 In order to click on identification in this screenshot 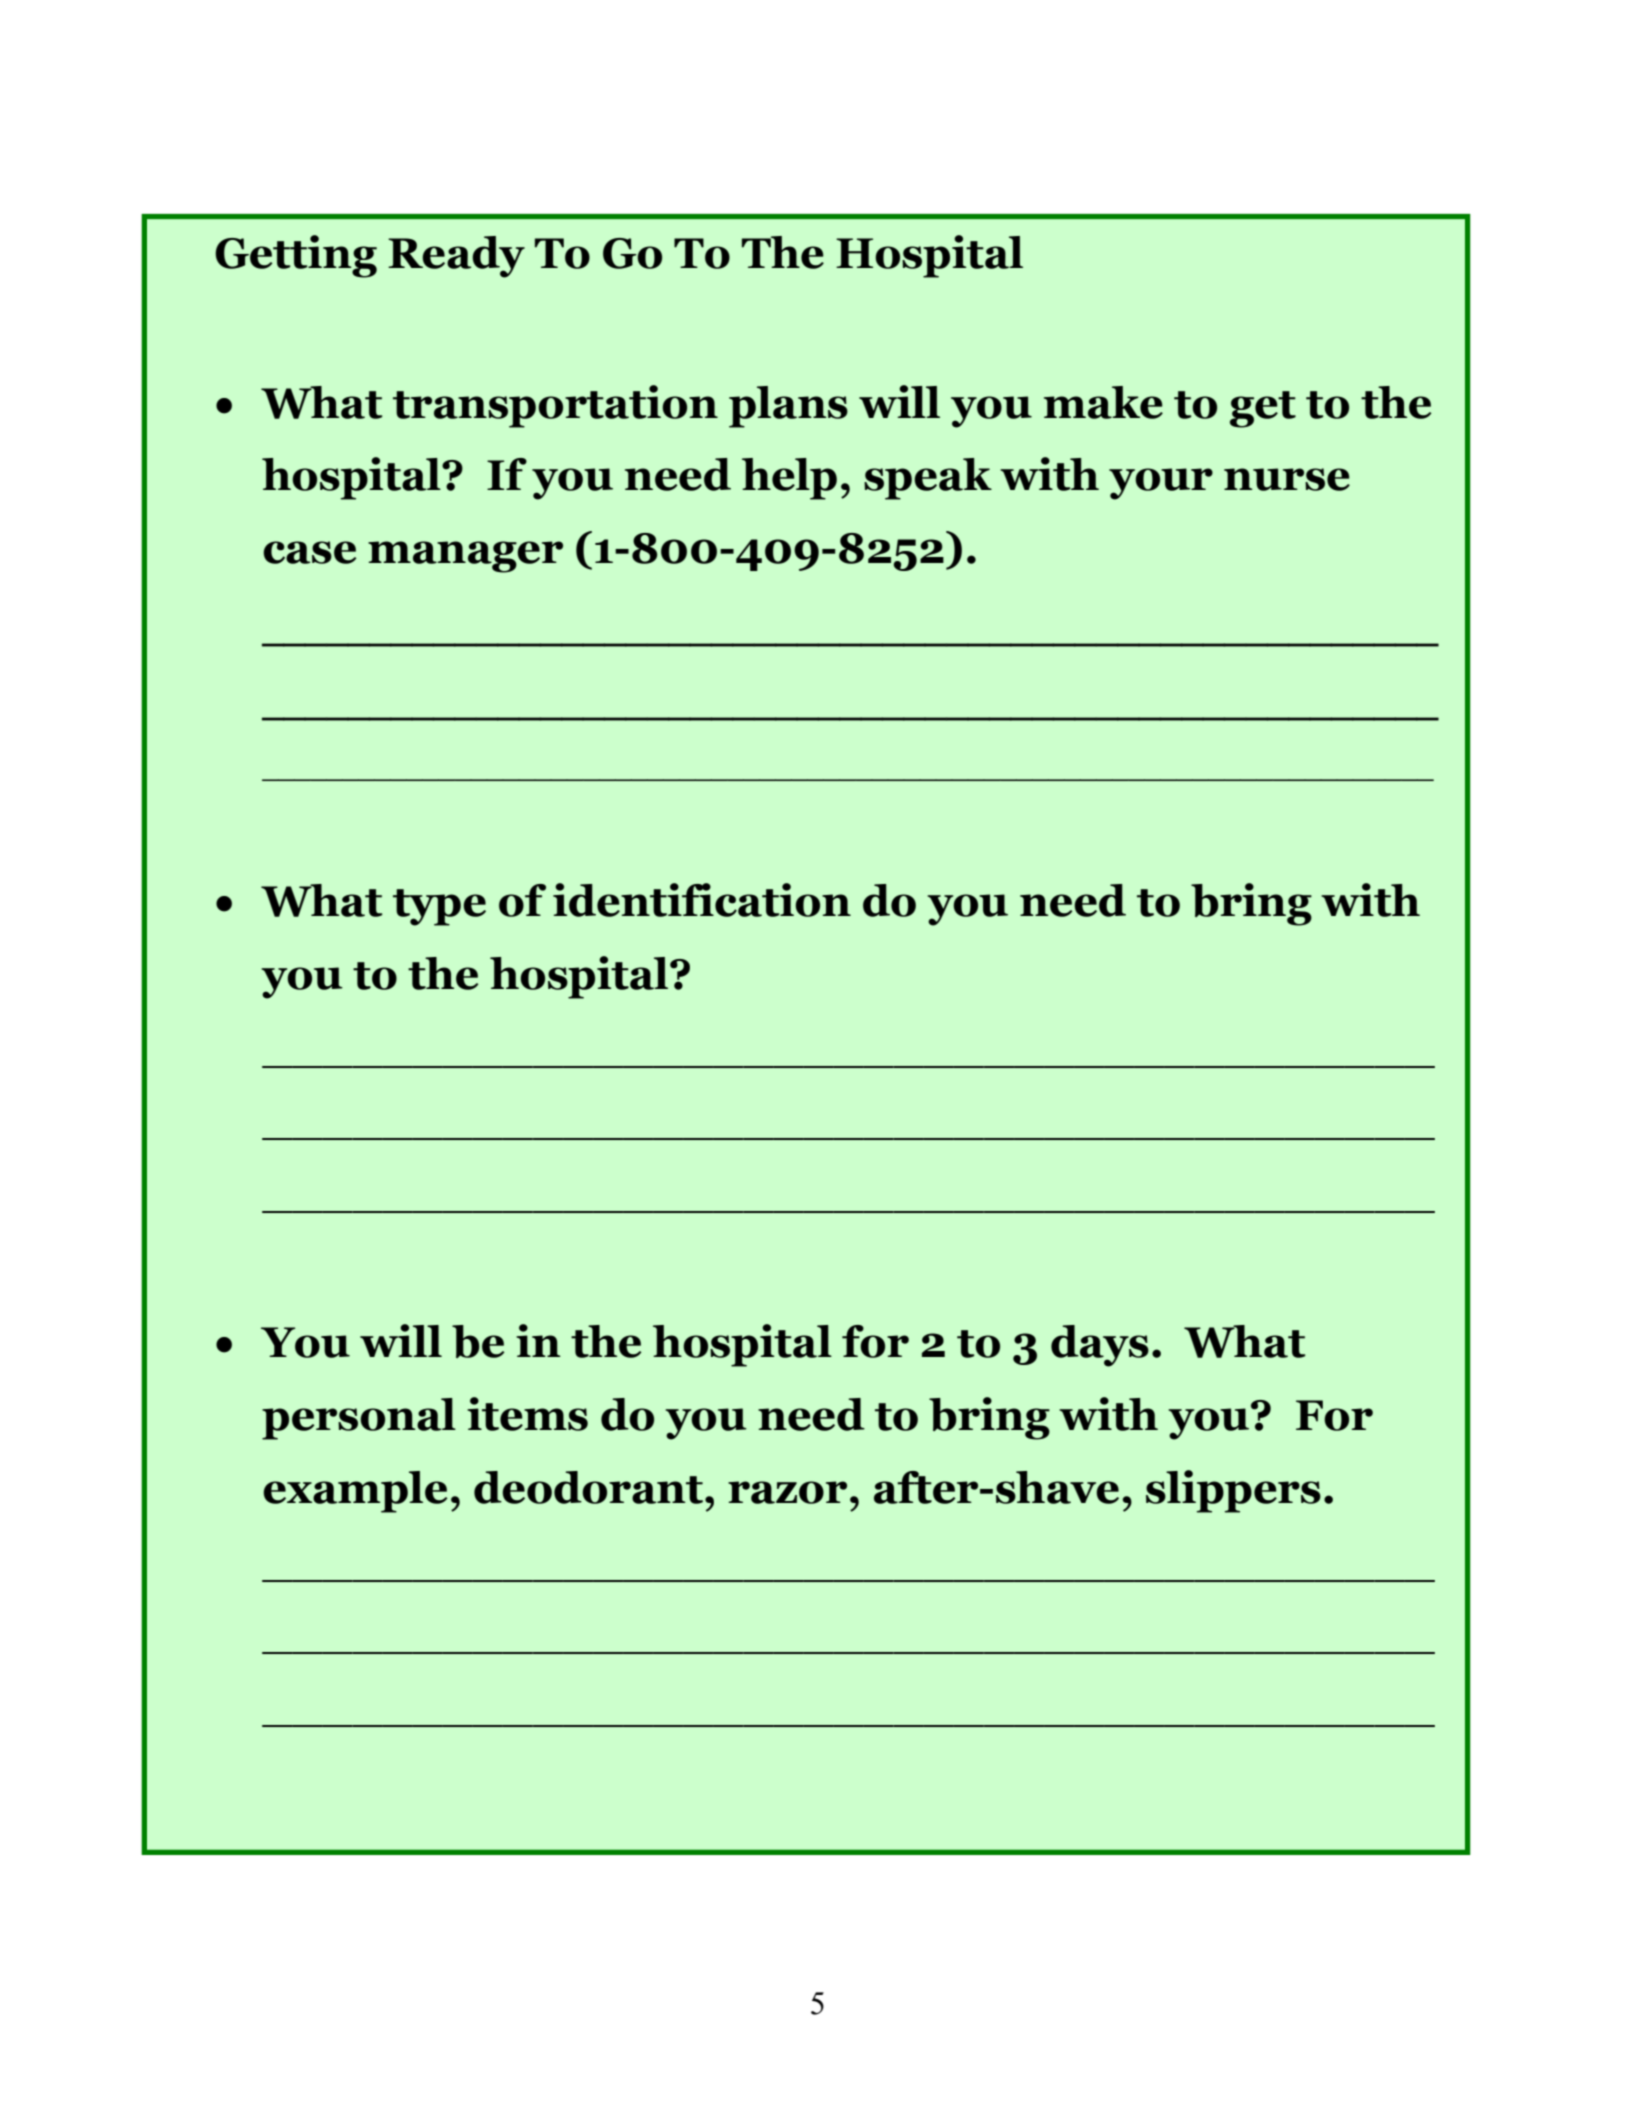, I will do `click(702, 900)`.
